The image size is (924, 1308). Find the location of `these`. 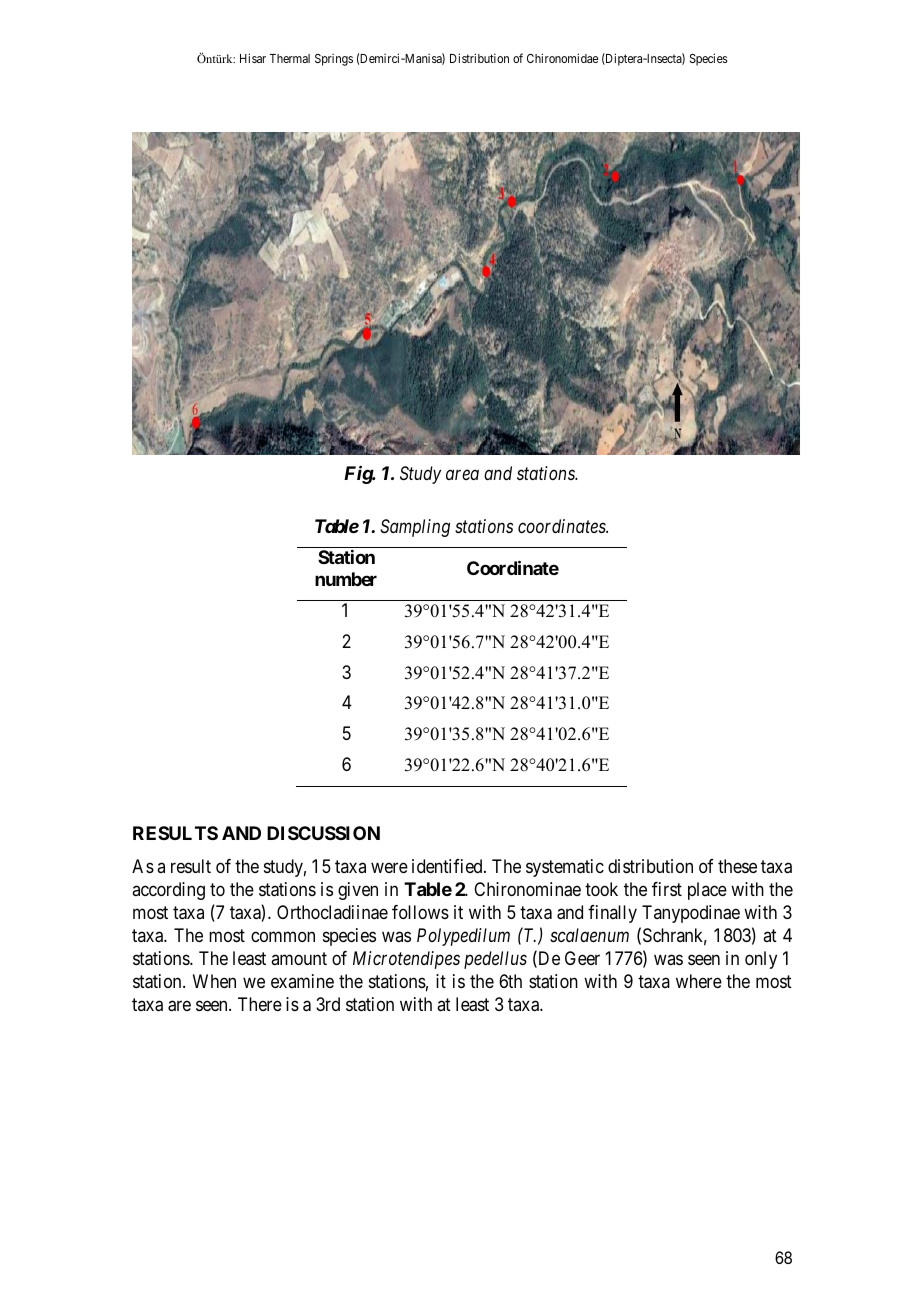

these is located at coordinates (737, 866).
